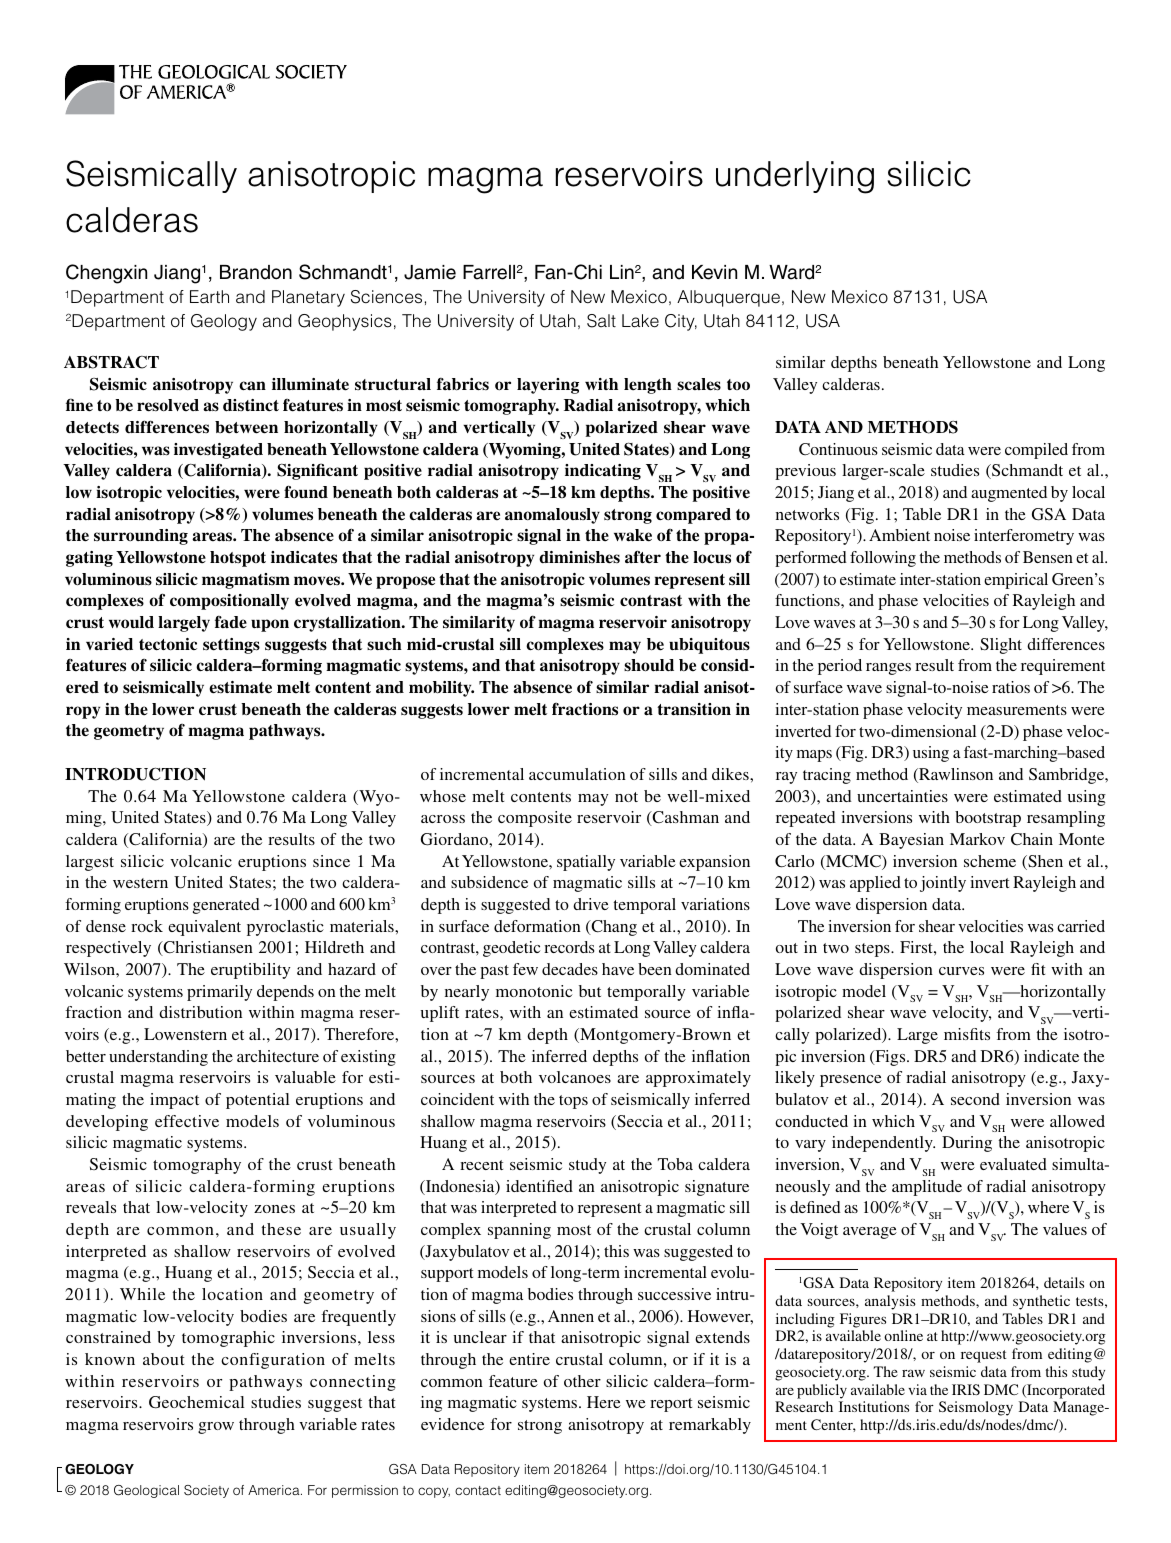 Image resolution: width=1171 pixels, height=1543 pixels. I want to click on grow, so click(216, 1428).
